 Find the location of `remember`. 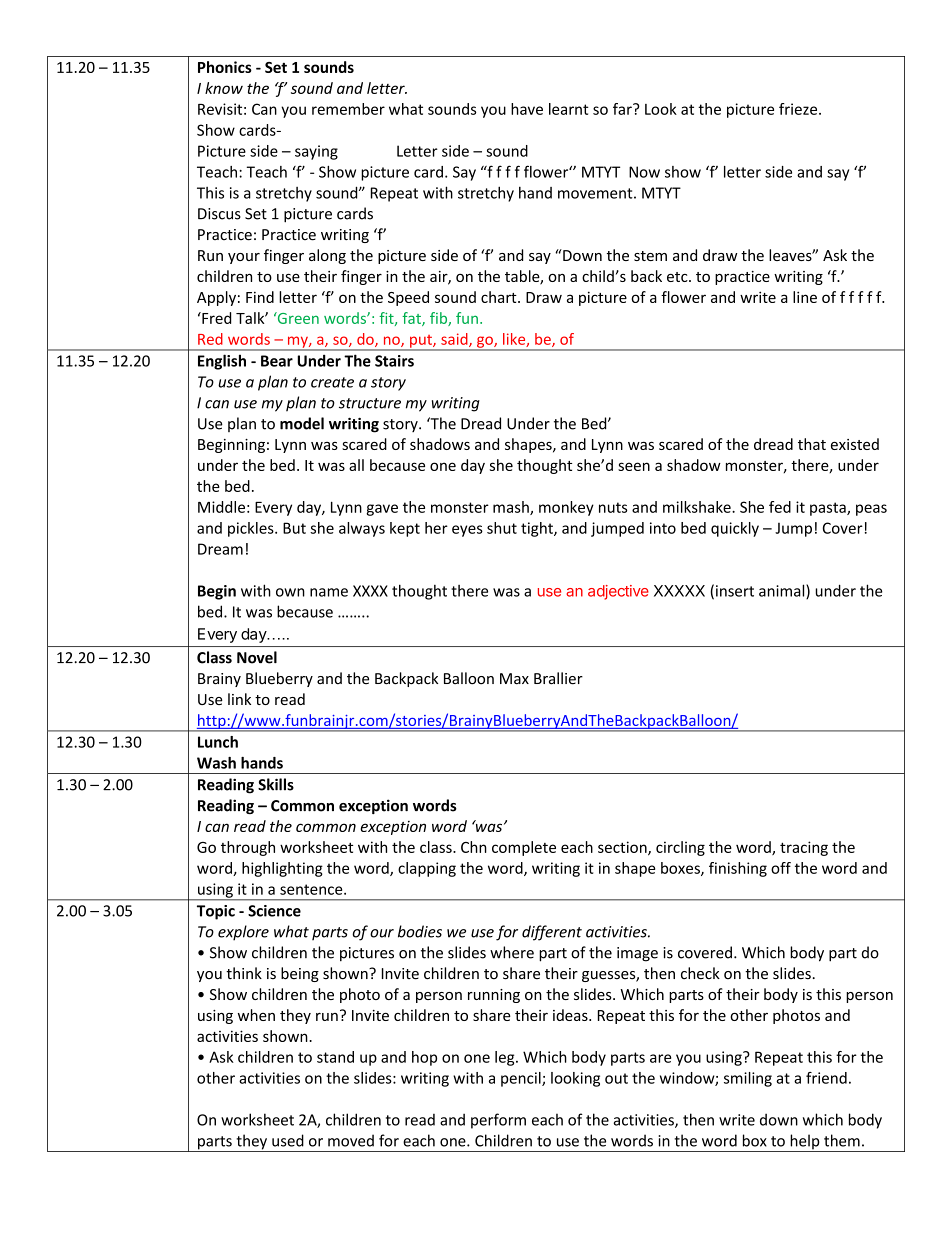

remember is located at coordinates (348, 109).
